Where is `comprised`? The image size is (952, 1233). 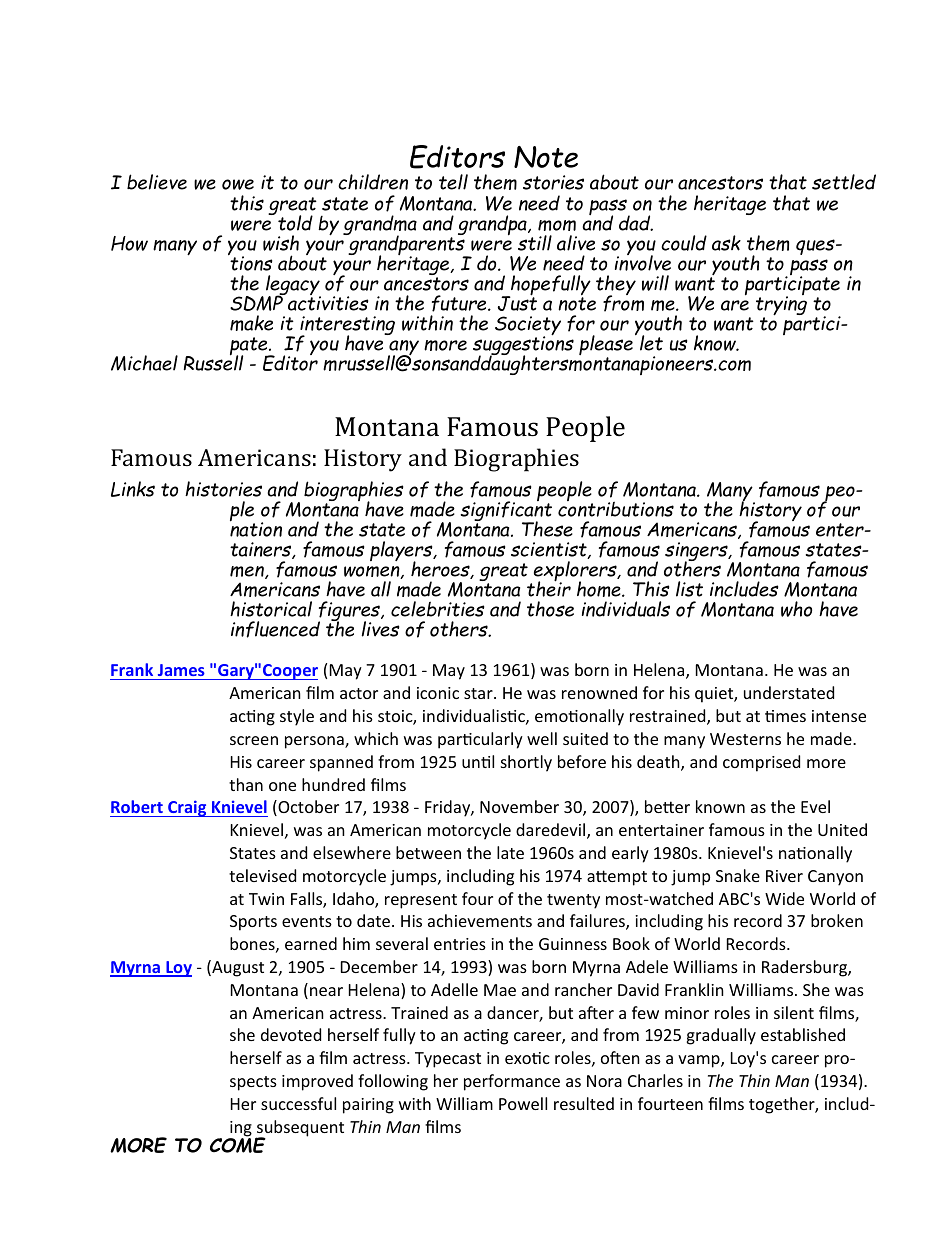 comprised is located at coordinates (761, 763).
